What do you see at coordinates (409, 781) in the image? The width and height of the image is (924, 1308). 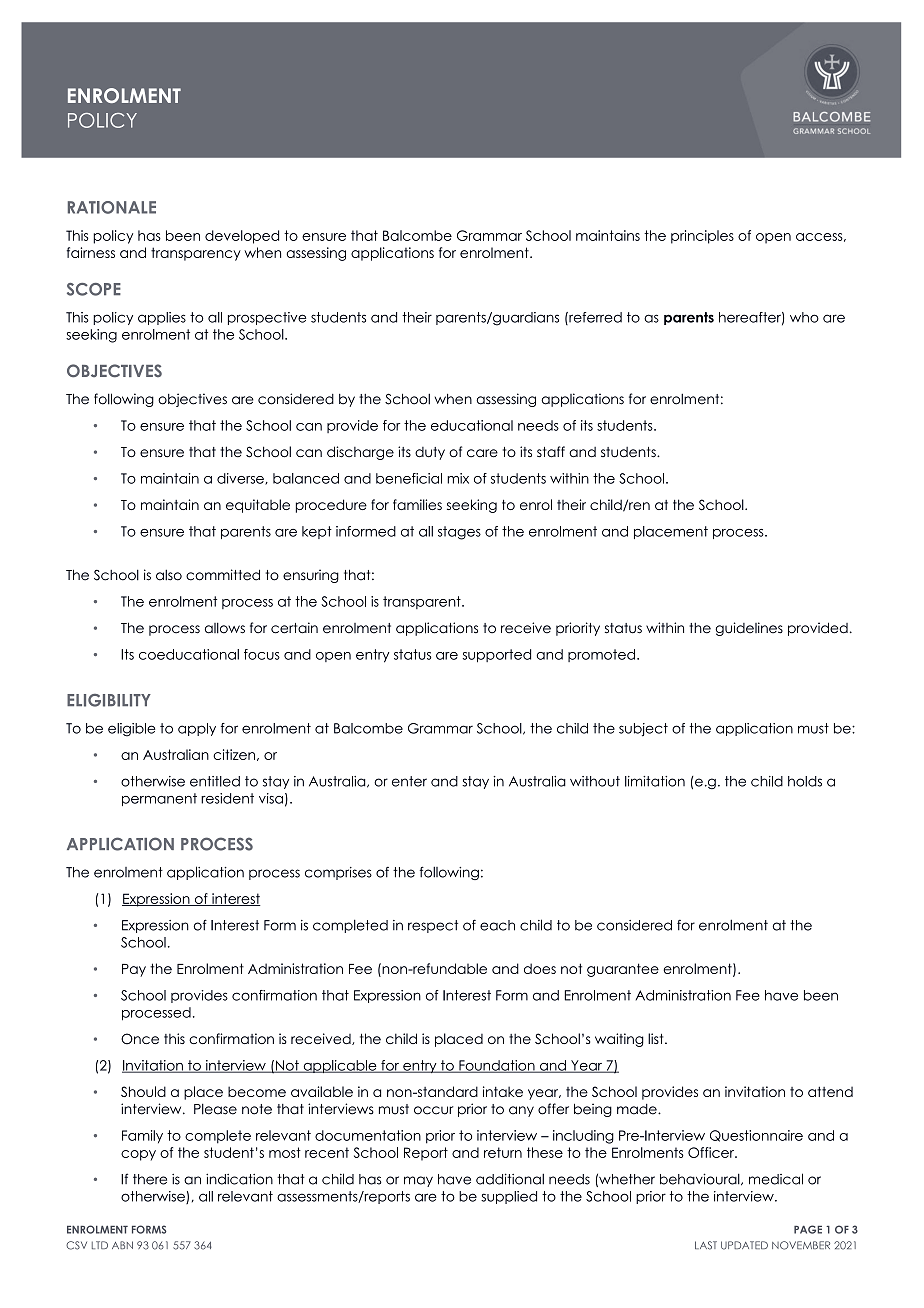 I see `enter` at bounding box center [409, 781].
